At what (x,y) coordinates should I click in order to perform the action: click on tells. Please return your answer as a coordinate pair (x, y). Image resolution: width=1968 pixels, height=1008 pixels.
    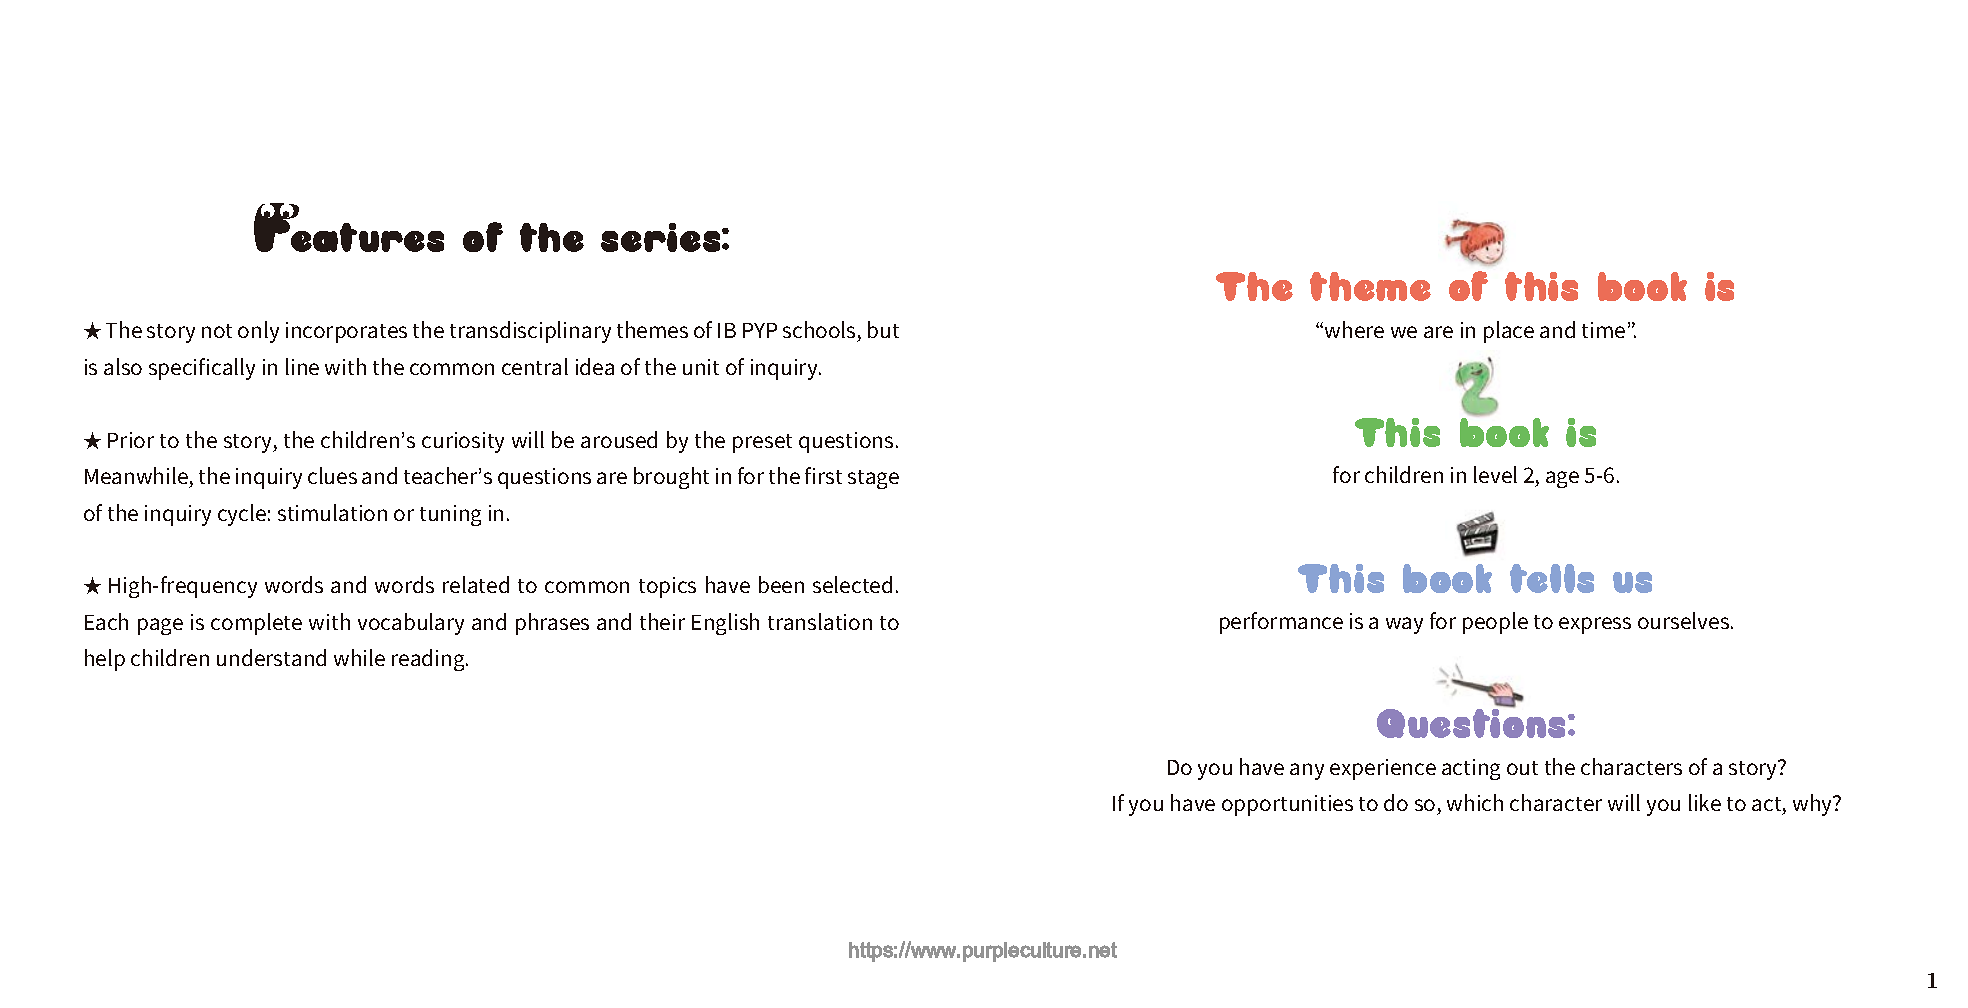
    Looking at the image, I should click on (1552, 578).
